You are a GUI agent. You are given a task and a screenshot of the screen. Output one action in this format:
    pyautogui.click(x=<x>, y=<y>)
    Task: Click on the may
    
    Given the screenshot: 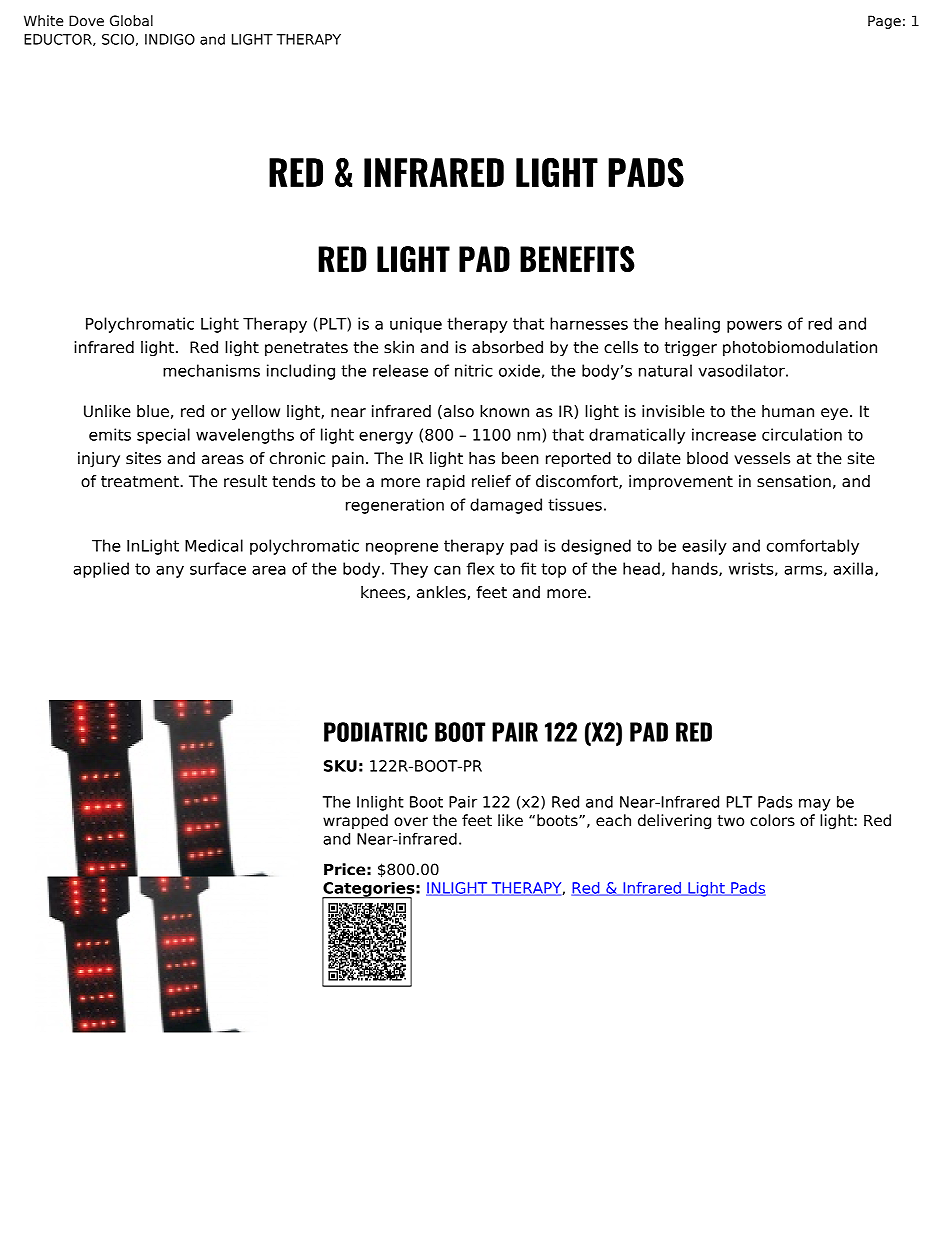 What is the action you would take?
    pyautogui.click(x=814, y=805)
